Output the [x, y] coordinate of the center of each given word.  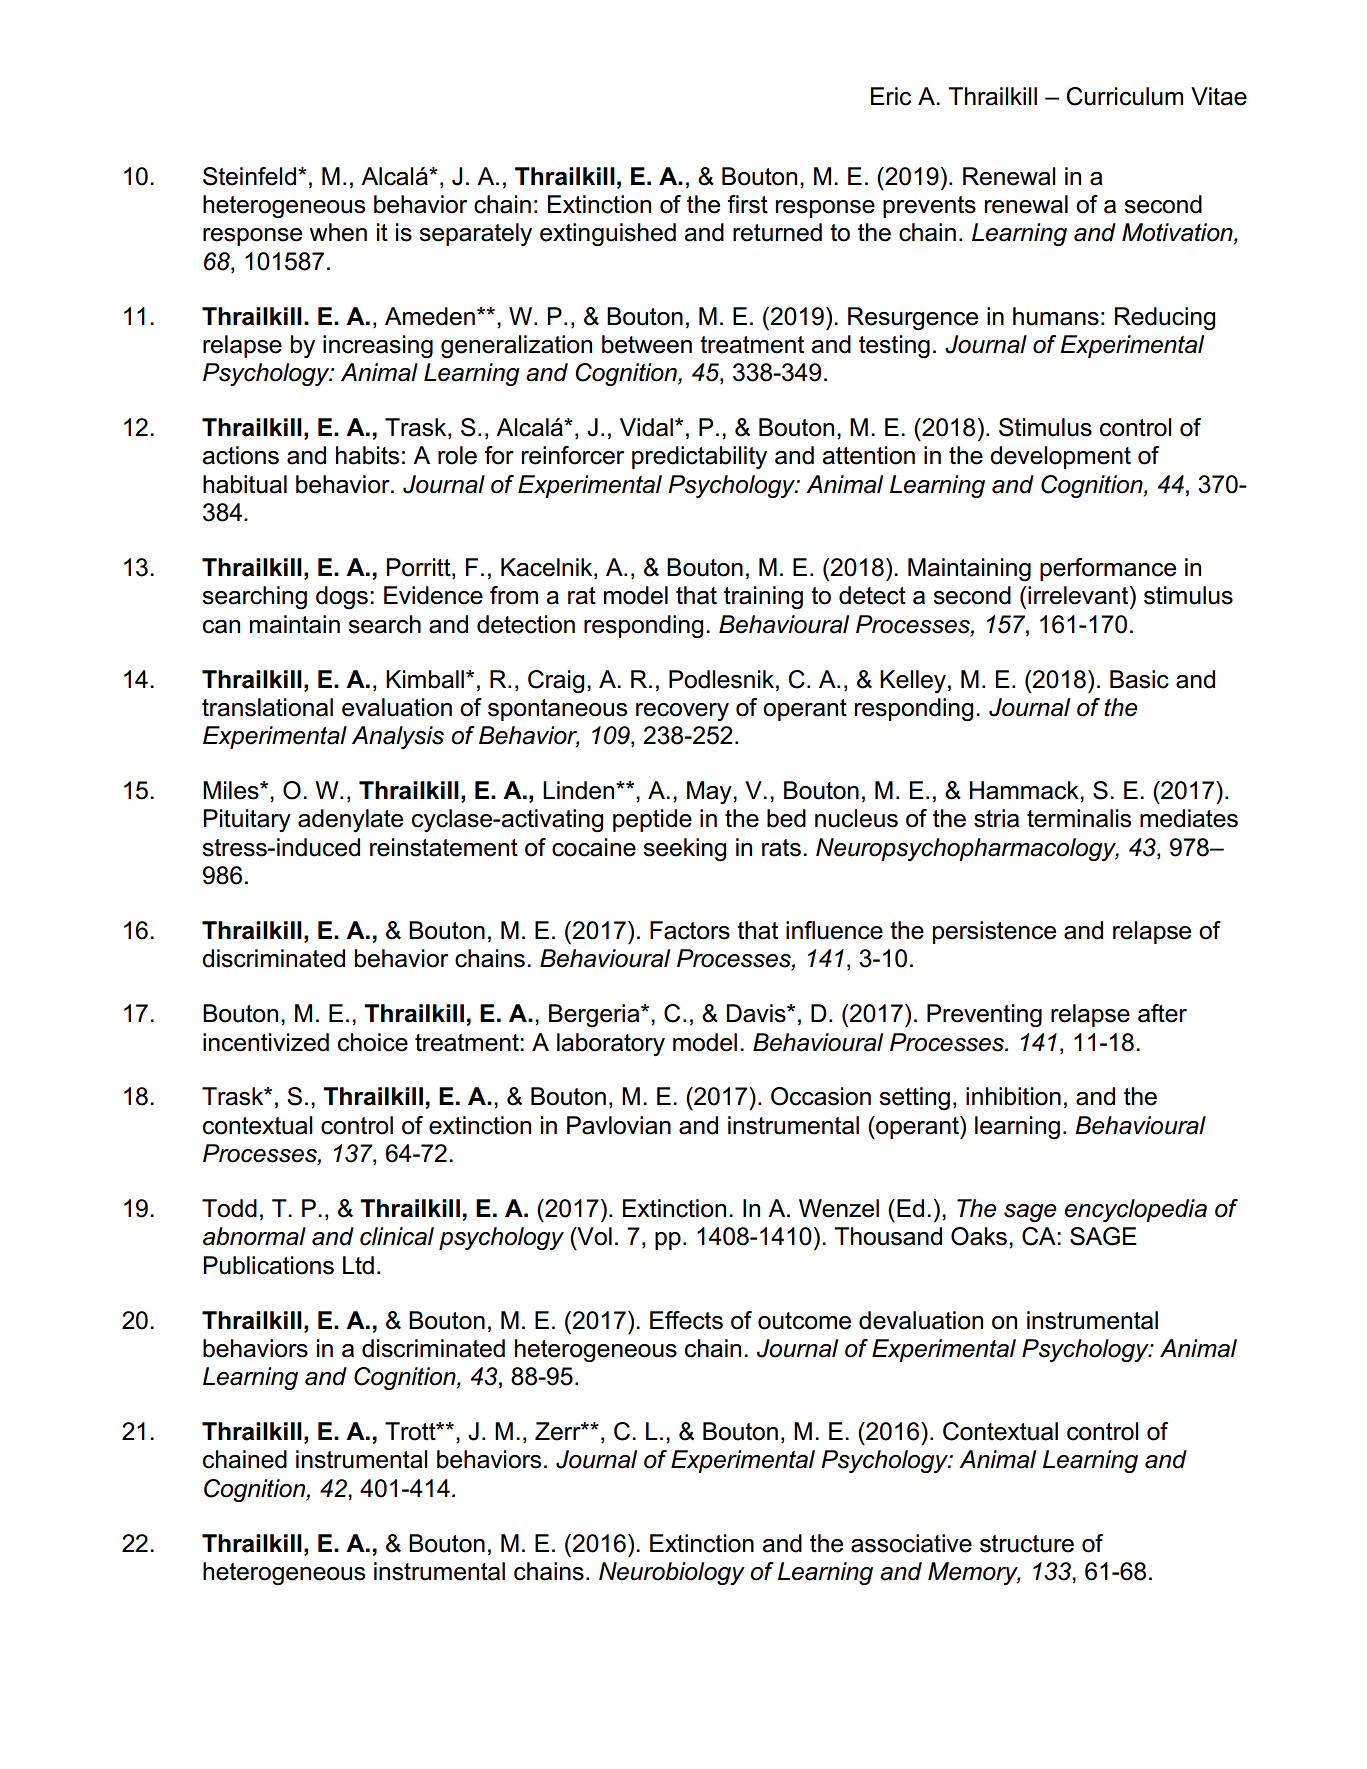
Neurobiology [672, 1573]
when [338, 232]
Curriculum [1124, 96]
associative [911, 1543]
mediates [1189, 818]
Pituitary [247, 820]
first [748, 204]
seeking [684, 850]
